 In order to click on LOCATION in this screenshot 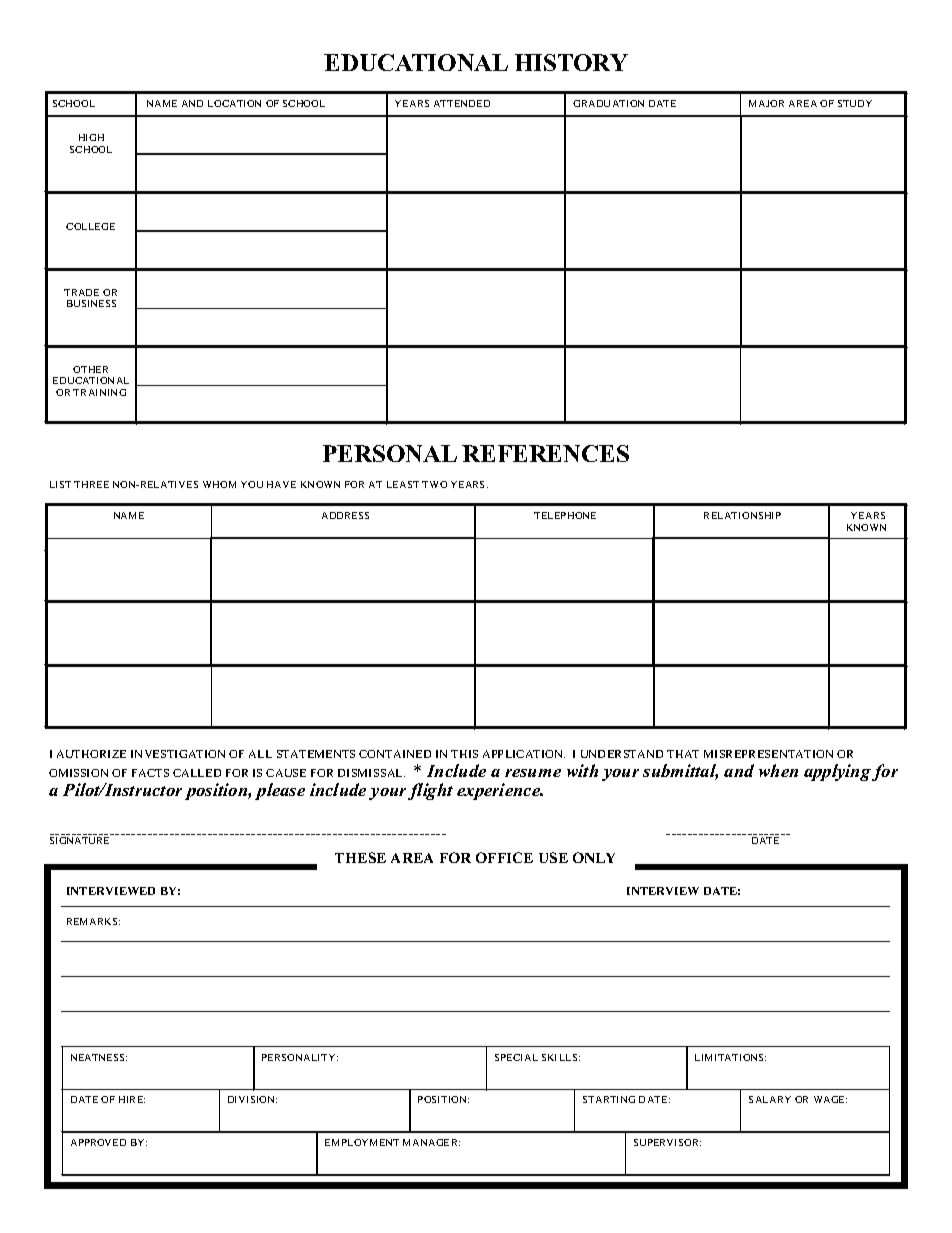, I will do `click(234, 103)`.
